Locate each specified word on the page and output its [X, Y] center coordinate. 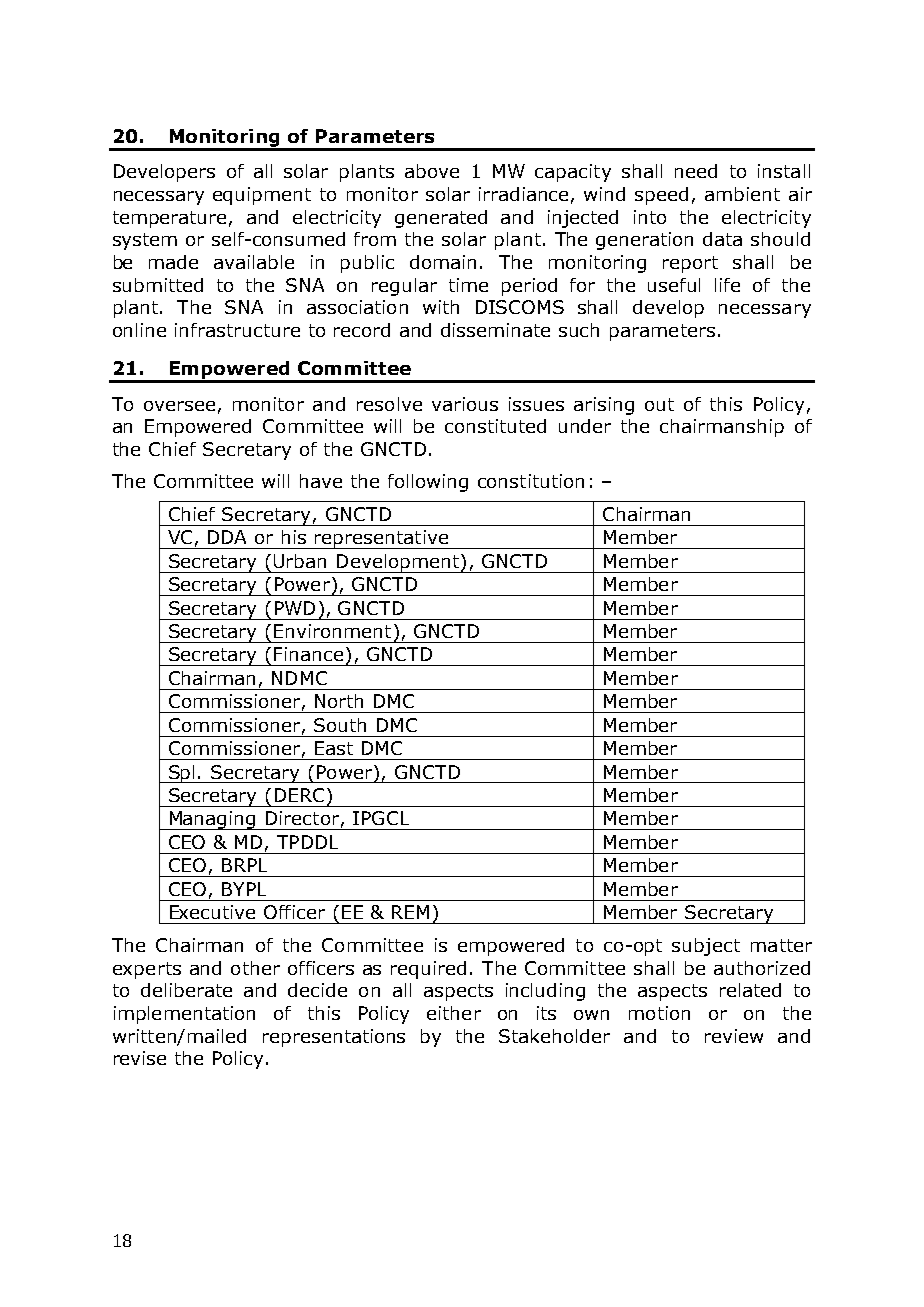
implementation [184, 1015]
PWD [295, 608]
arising [604, 406]
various [465, 404]
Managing [212, 820]
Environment [332, 631]
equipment [262, 196]
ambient [742, 194]
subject [706, 947]
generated [441, 219]
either [454, 1013]
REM [410, 912]
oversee [179, 406]
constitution [531, 481]
